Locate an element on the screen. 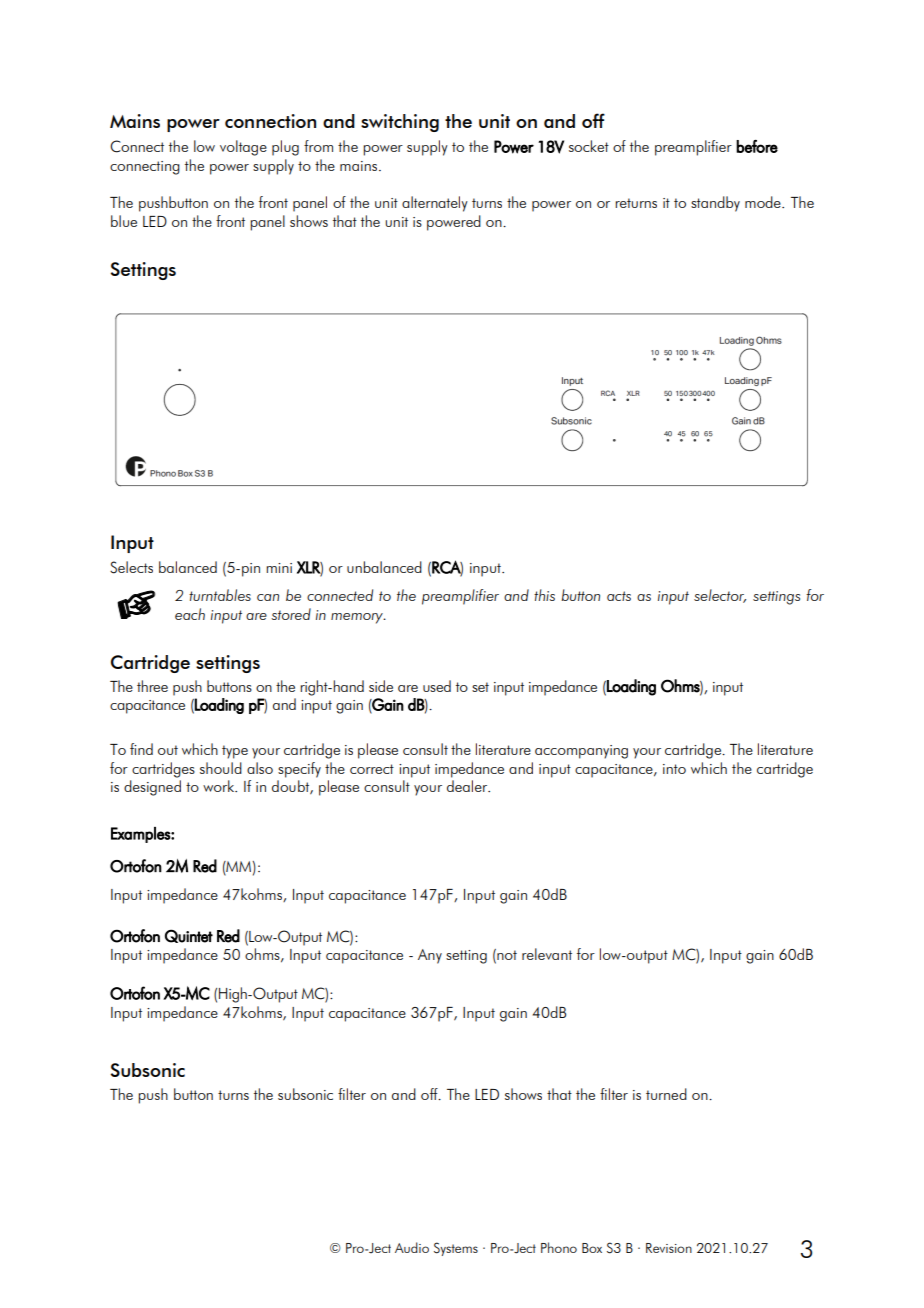 The image size is (924, 1308). Audio is located at coordinates (412, 1247).
